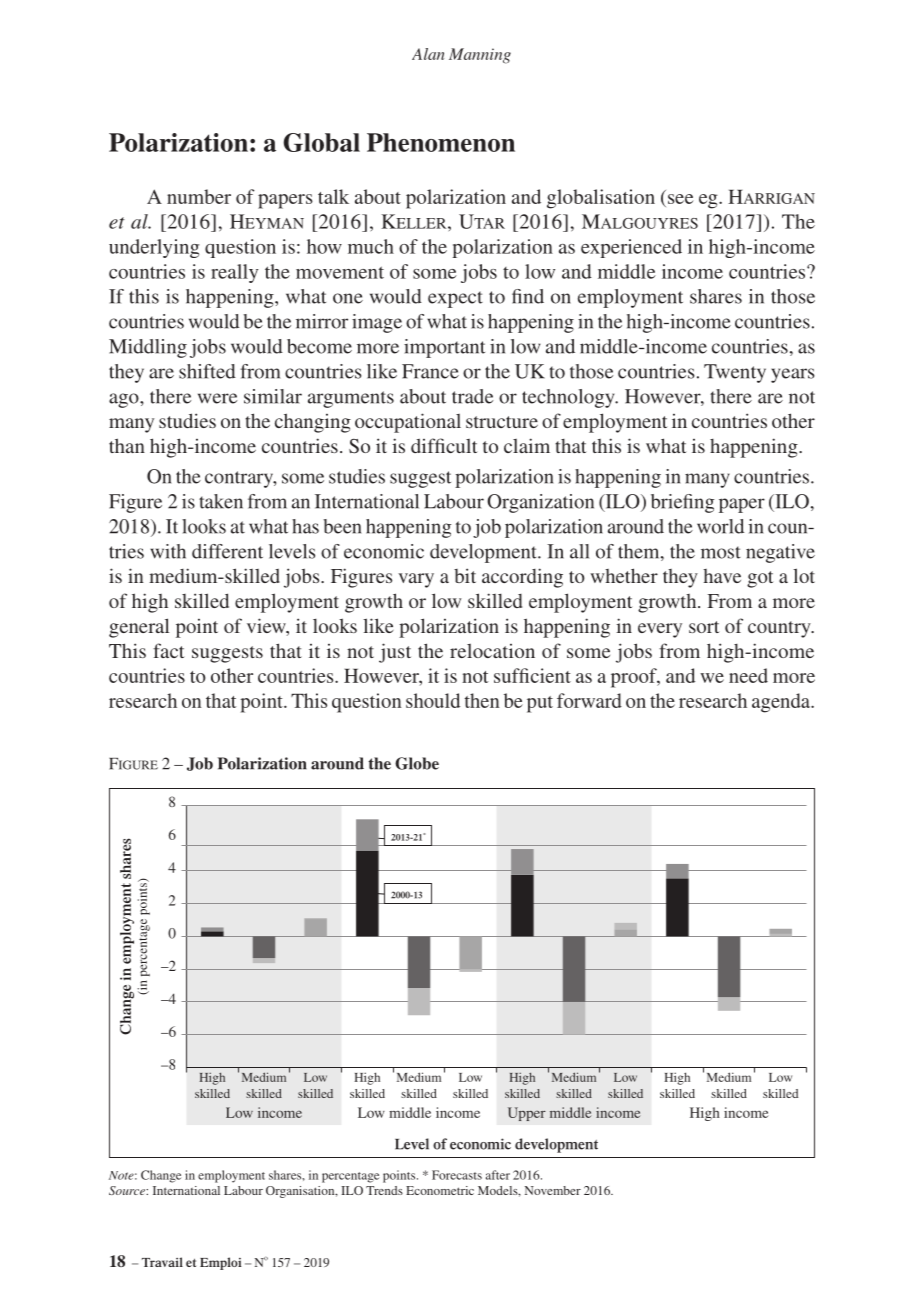 The height and width of the screenshot is (1305, 924). I want to click on taken, so click(221, 501).
